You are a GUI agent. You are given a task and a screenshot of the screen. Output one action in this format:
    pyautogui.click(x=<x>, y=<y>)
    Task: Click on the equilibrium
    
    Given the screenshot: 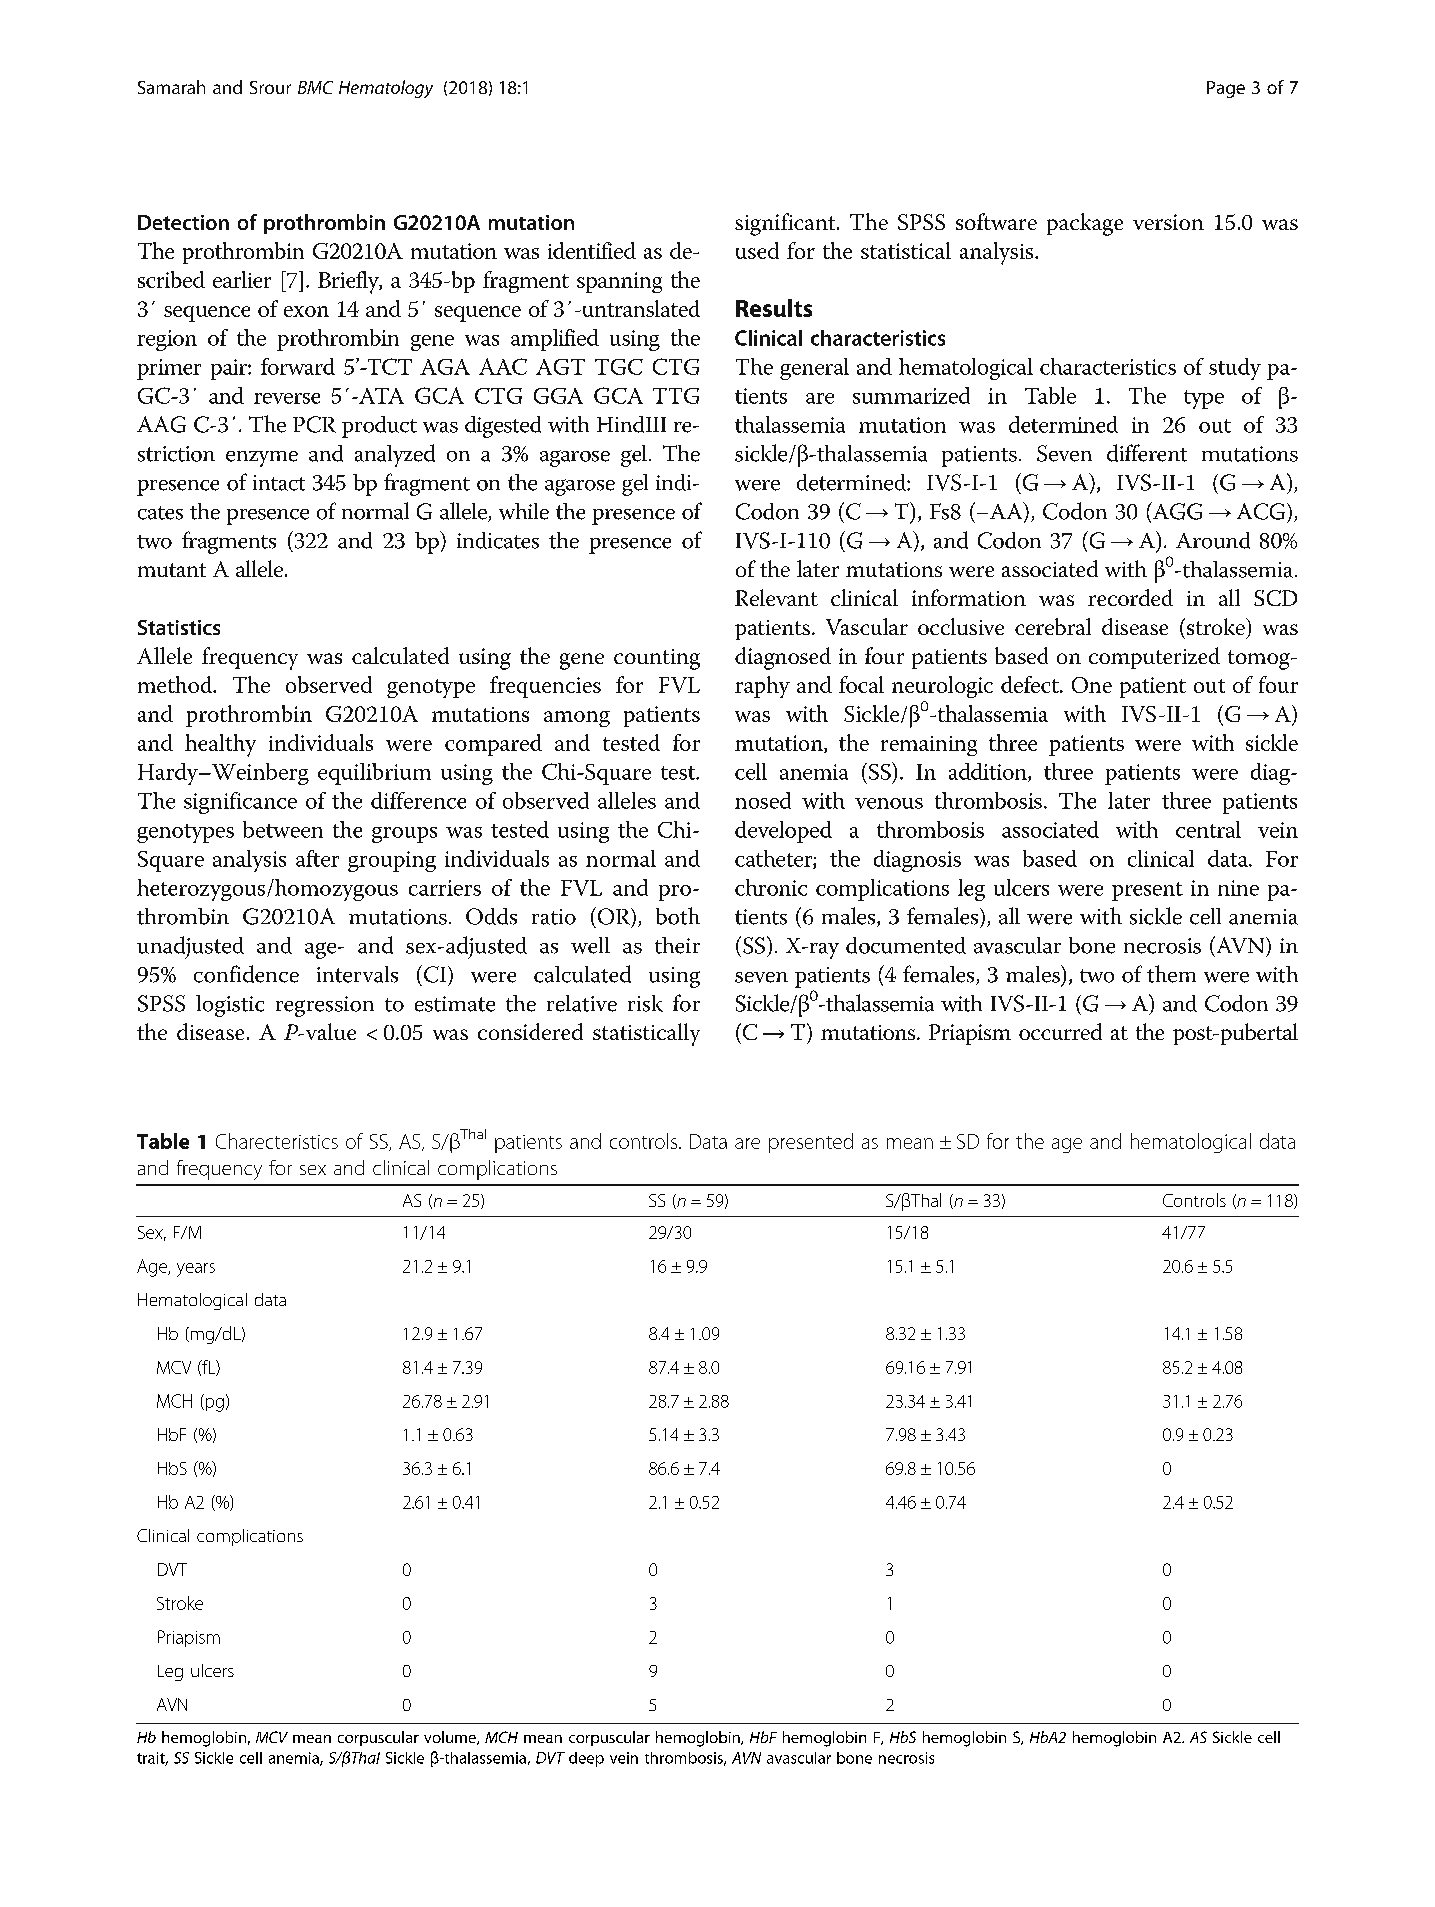 What is the action you would take?
    pyautogui.click(x=374, y=774)
